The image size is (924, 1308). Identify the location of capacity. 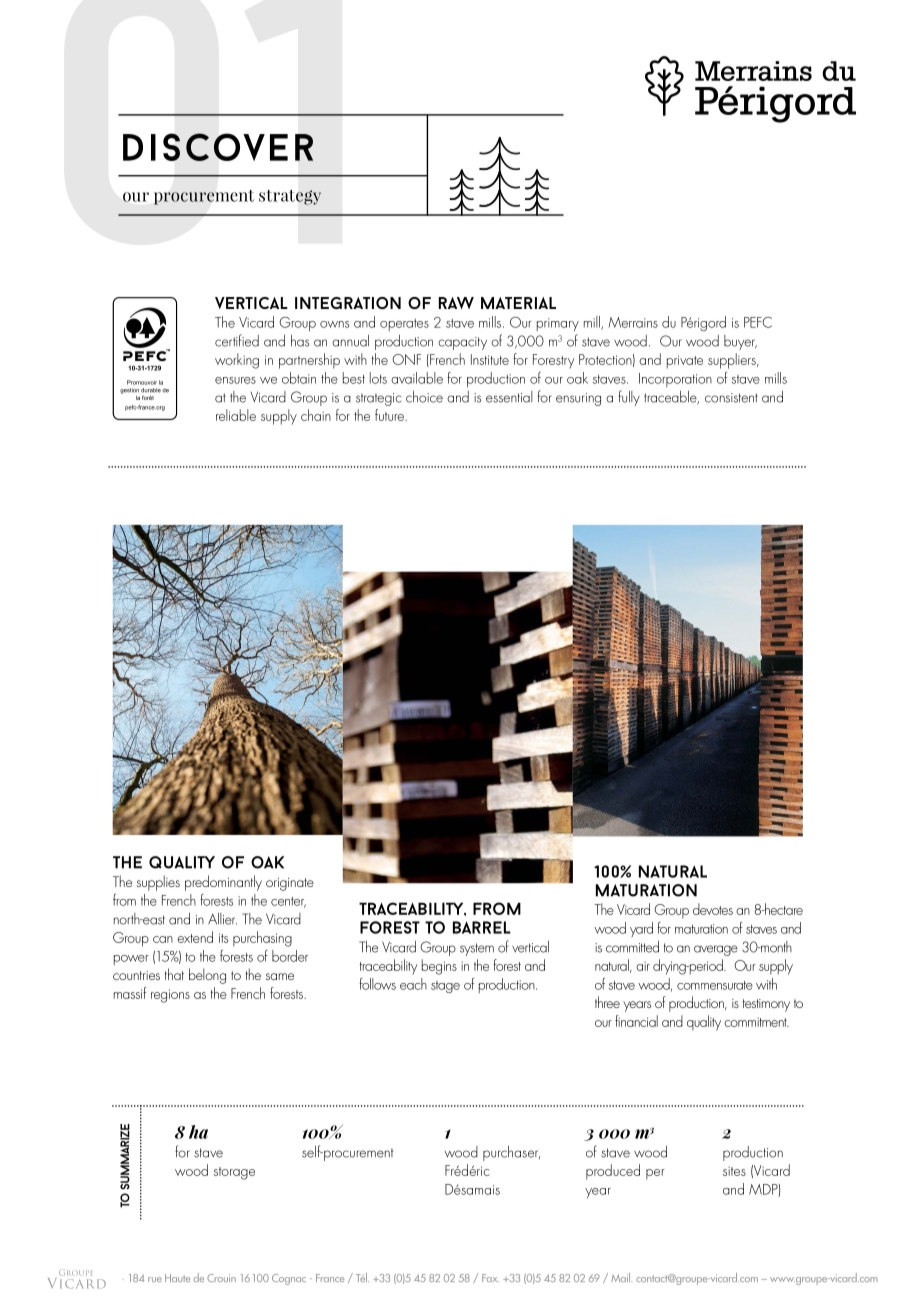
(462, 343).
